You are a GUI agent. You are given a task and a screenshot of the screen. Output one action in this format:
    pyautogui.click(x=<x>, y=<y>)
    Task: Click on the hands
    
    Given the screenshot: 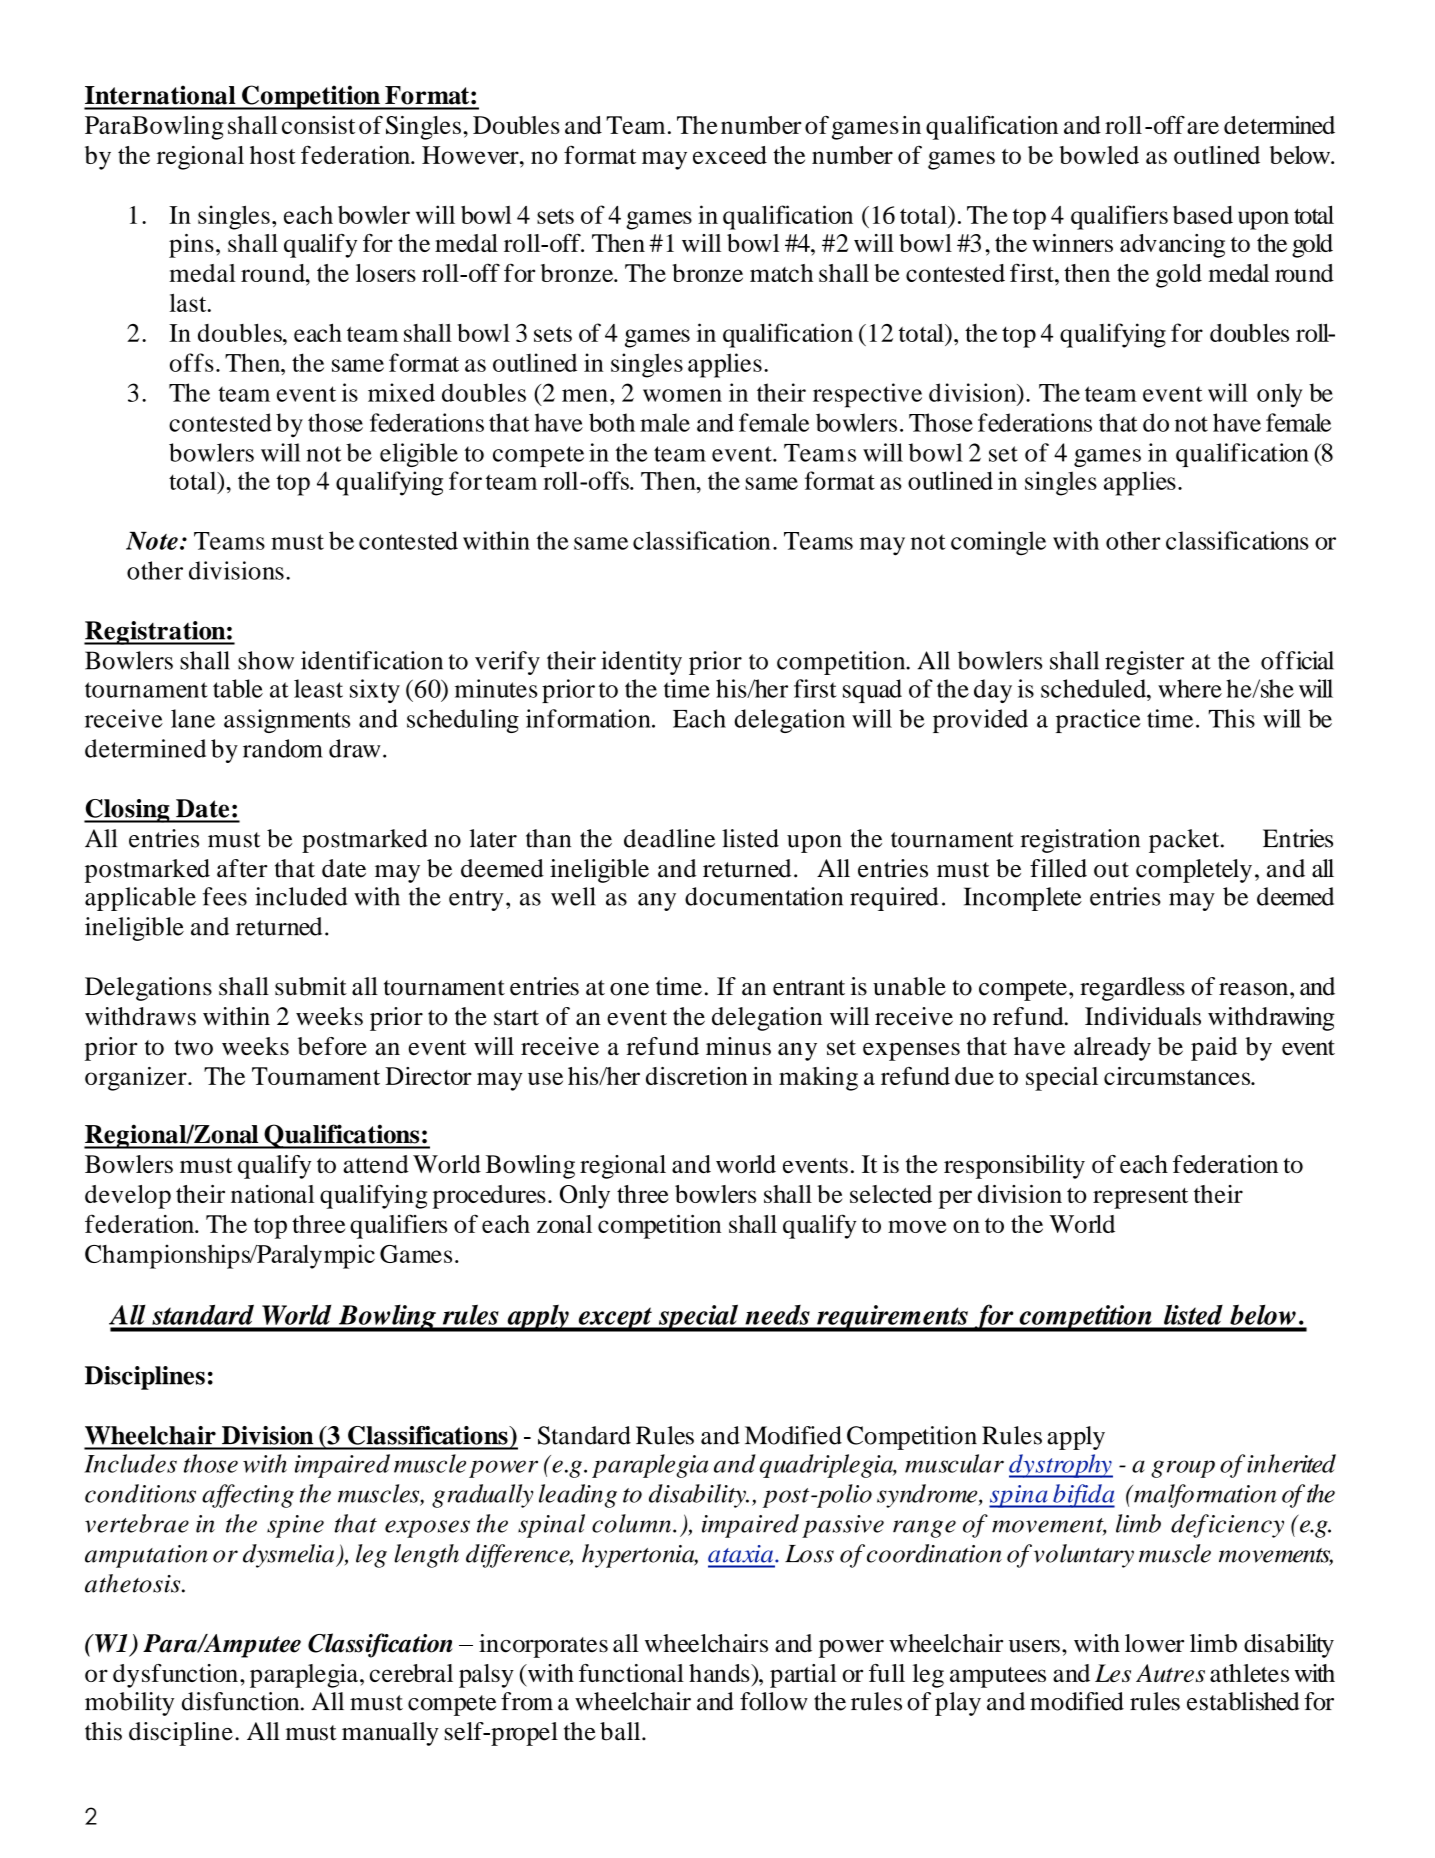 What is the action you would take?
    pyautogui.click(x=720, y=1673)
